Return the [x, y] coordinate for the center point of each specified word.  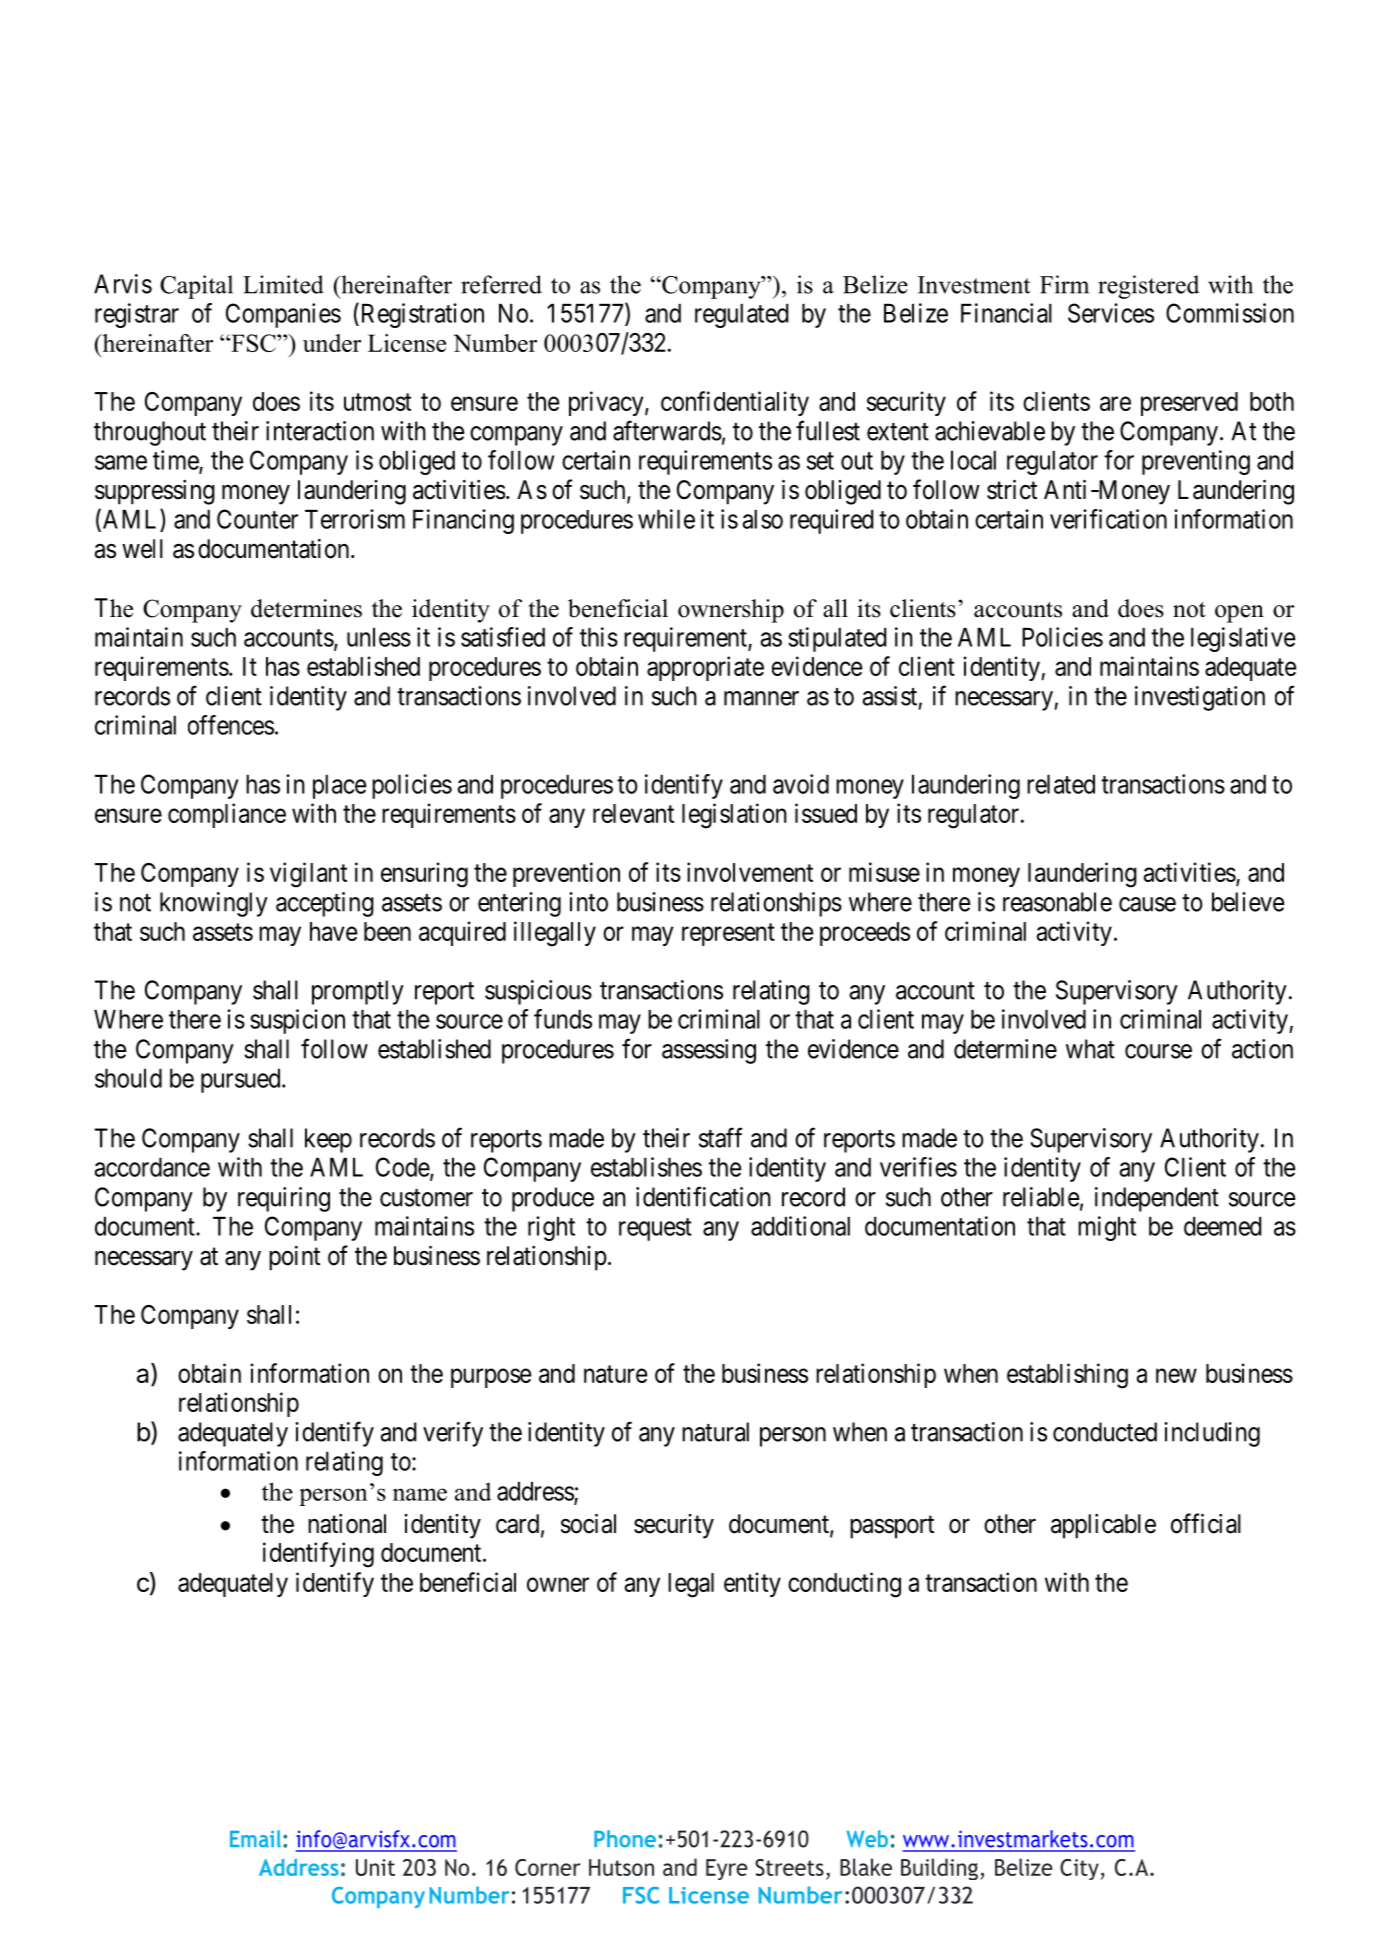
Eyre [727, 1869]
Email [257, 1839]
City [1079, 1869]
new [1176, 1375]
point [294, 1258]
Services [1111, 313]
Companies [283, 315]
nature [615, 1374]
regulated [742, 316]
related [1061, 784]
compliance [227, 815]
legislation [734, 816]
